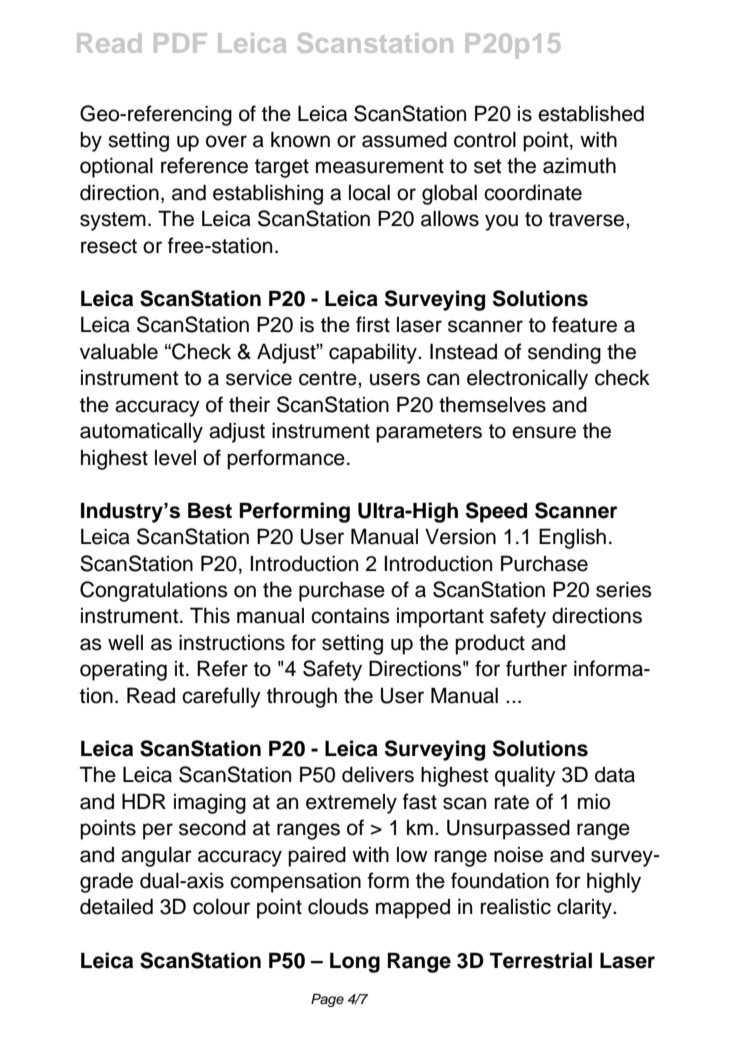 The image size is (739, 1049). Describe the element at coordinates (572, 538) in the screenshot. I see `English` at that location.
